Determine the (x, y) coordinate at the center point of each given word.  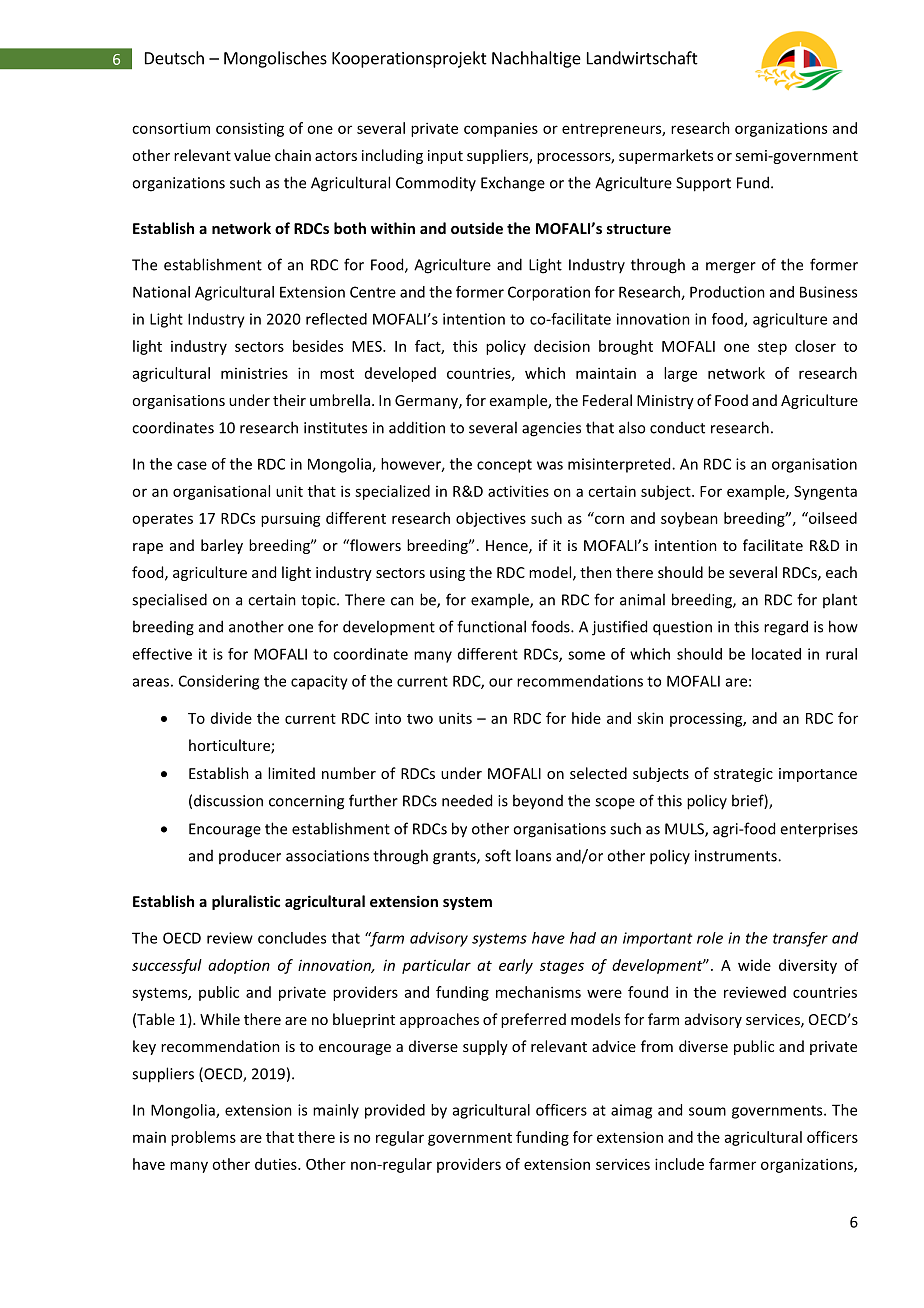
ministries (254, 373)
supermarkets (666, 156)
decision (562, 346)
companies (501, 130)
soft (498, 855)
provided (395, 1111)
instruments (737, 856)
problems (203, 1138)
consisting (250, 129)
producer (250, 857)
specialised (169, 601)
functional (491, 626)
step (772, 348)
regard (786, 628)
